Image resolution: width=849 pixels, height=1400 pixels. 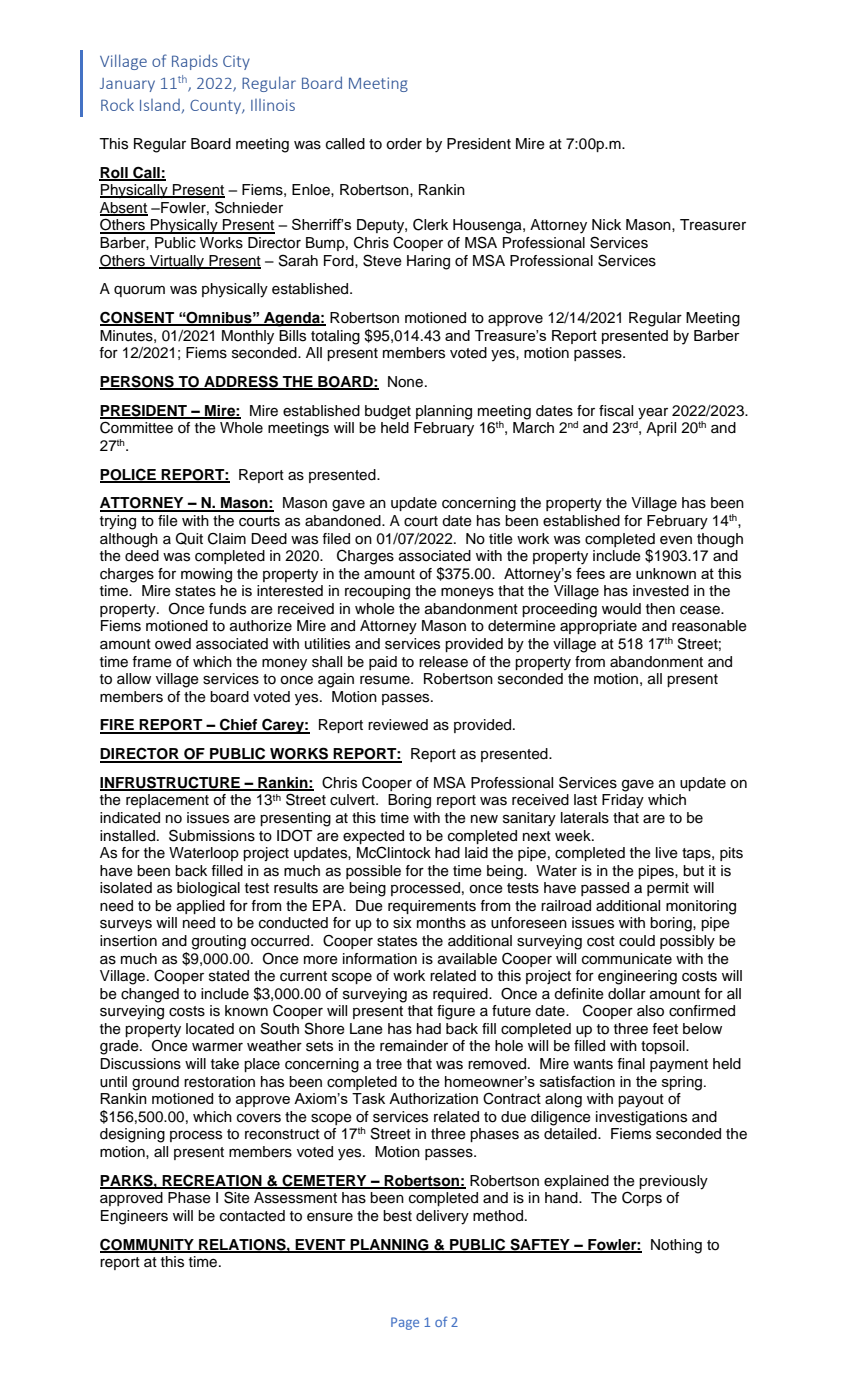 I want to click on Nick, so click(x=606, y=225).
